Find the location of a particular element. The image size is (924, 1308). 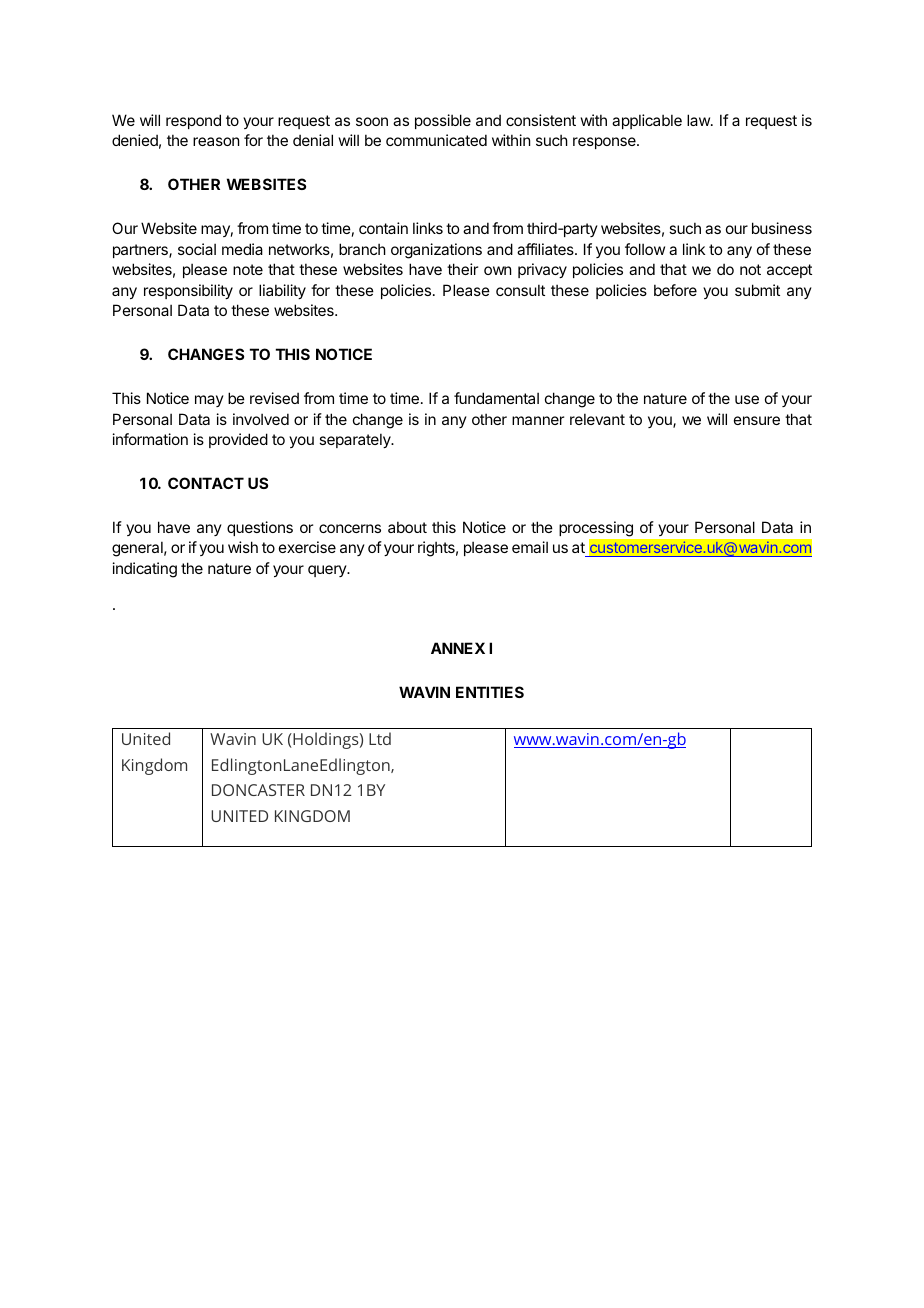

DONCASTER is located at coordinates (258, 790).
